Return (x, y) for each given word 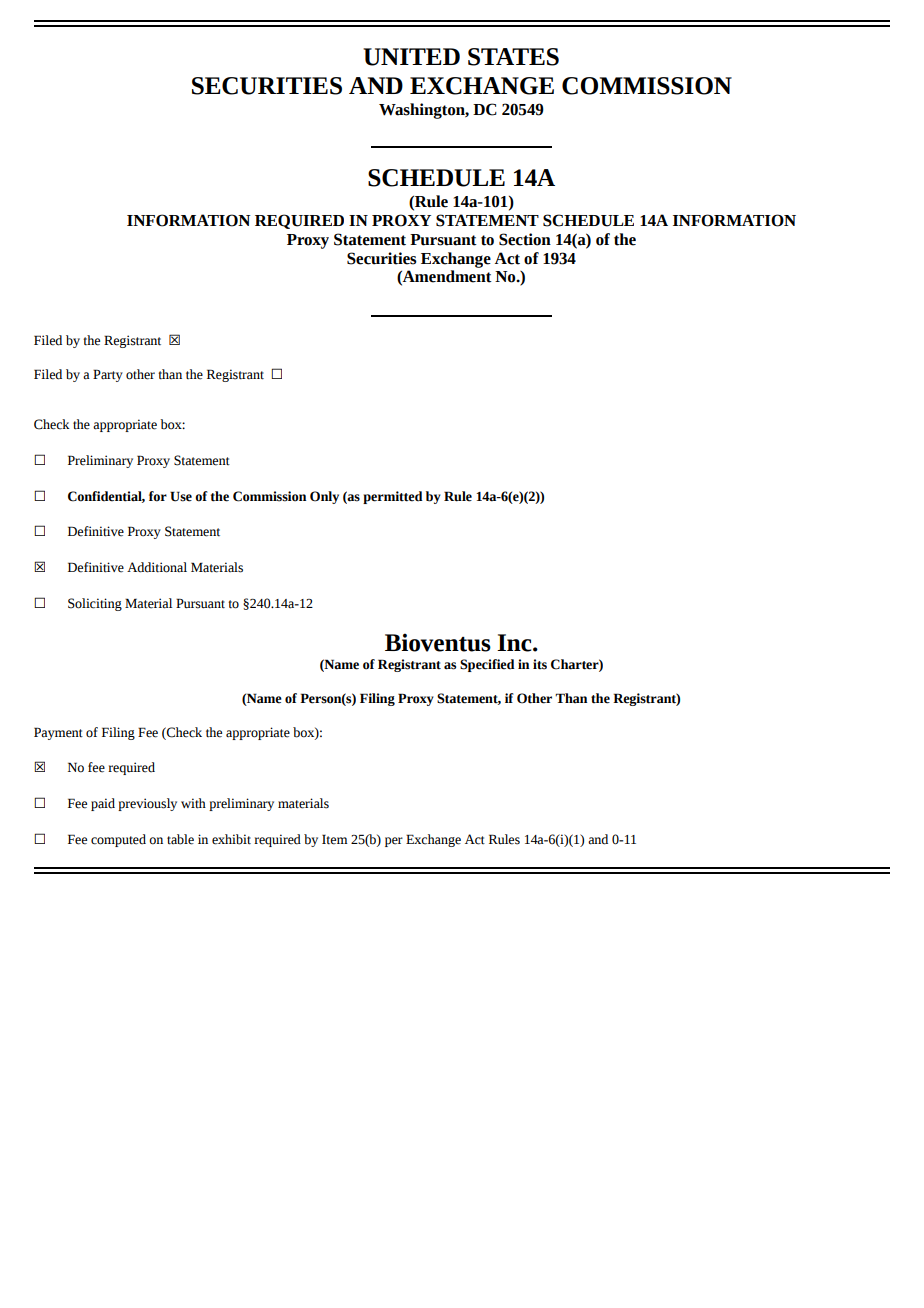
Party (108, 375)
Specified (487, 665)
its (540, 664)
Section (525, 239)
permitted (393, 497)
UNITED (411, 57)
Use (181, 496)
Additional (157, 567)
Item (335, 839)
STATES (513, 57)
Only (324, 497)
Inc (515, 643)
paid (103, 804)
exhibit (231, 839)
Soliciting (95, 604)
